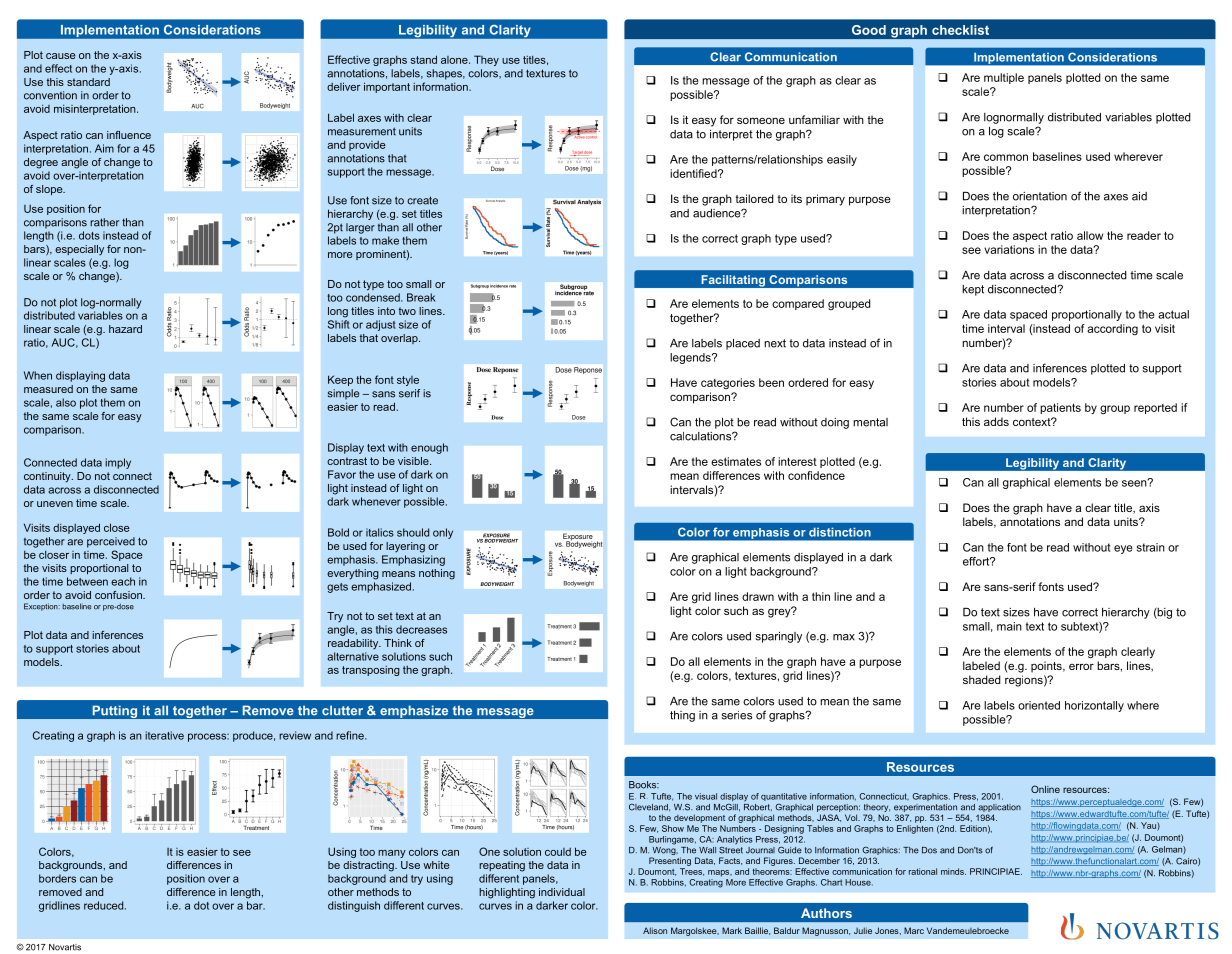 This document has height=954, width=1232. What do you see at coordinates (60, 56) in the document?
I see `cause` at bounding box center [60, 56].
